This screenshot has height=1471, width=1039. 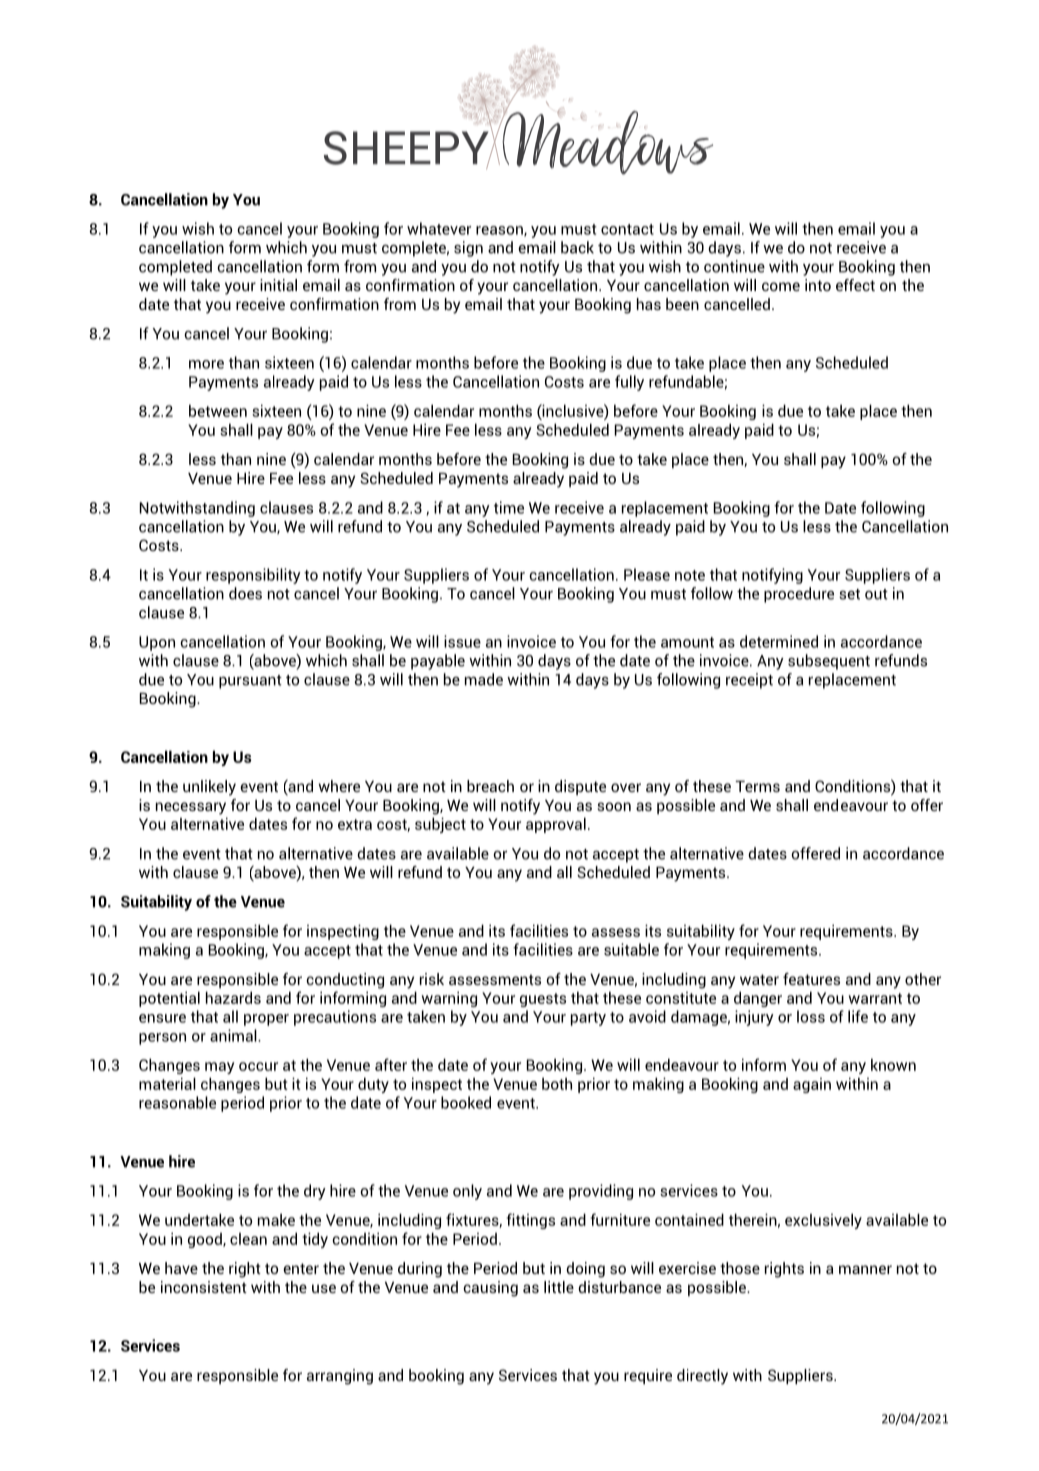 What do you see at coordinates (811, 979) in the screenshot?
I see `features` at bounding box center [811, 979].
